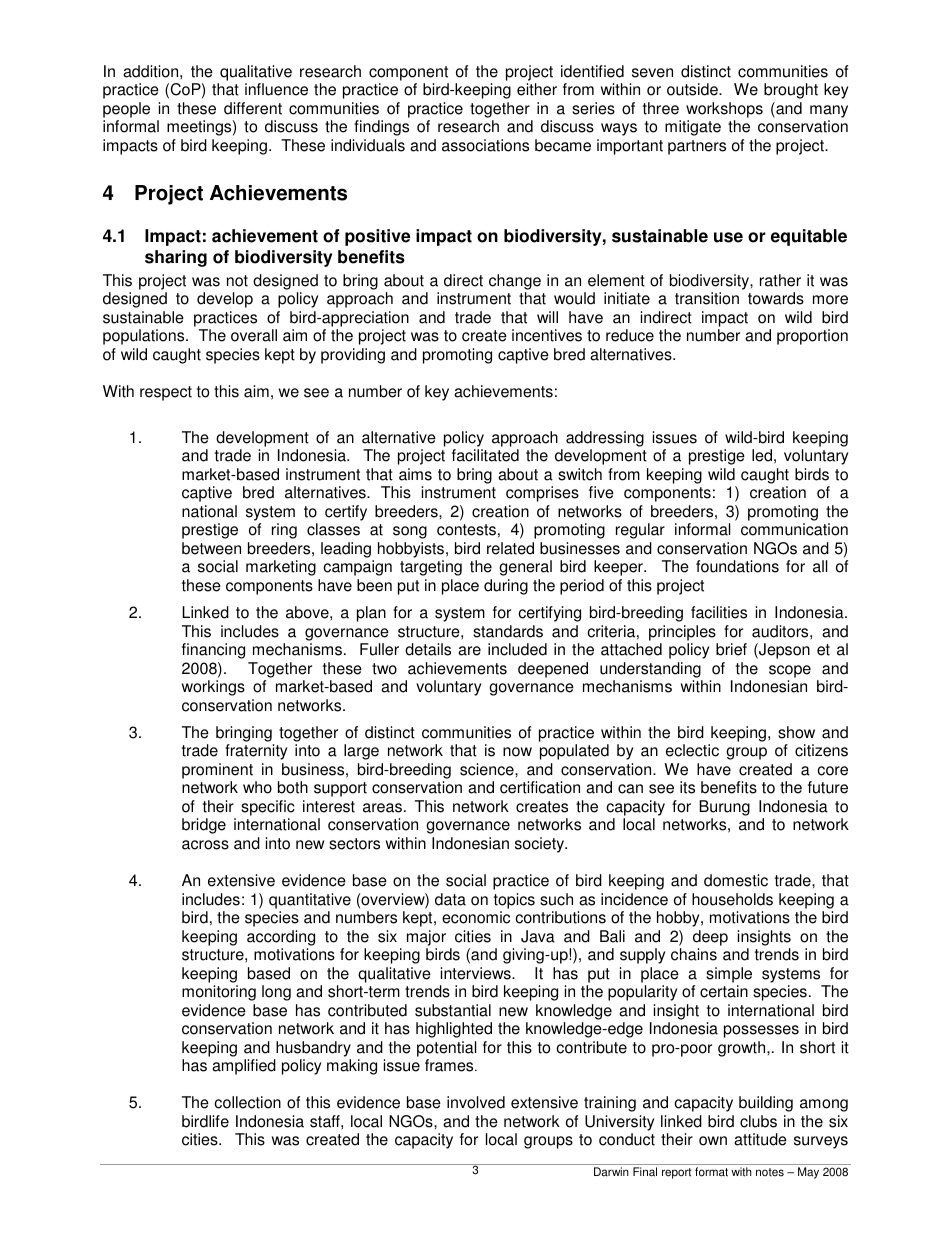 The image size is (952, 1233). I want to click on according, so click(281, 938).
